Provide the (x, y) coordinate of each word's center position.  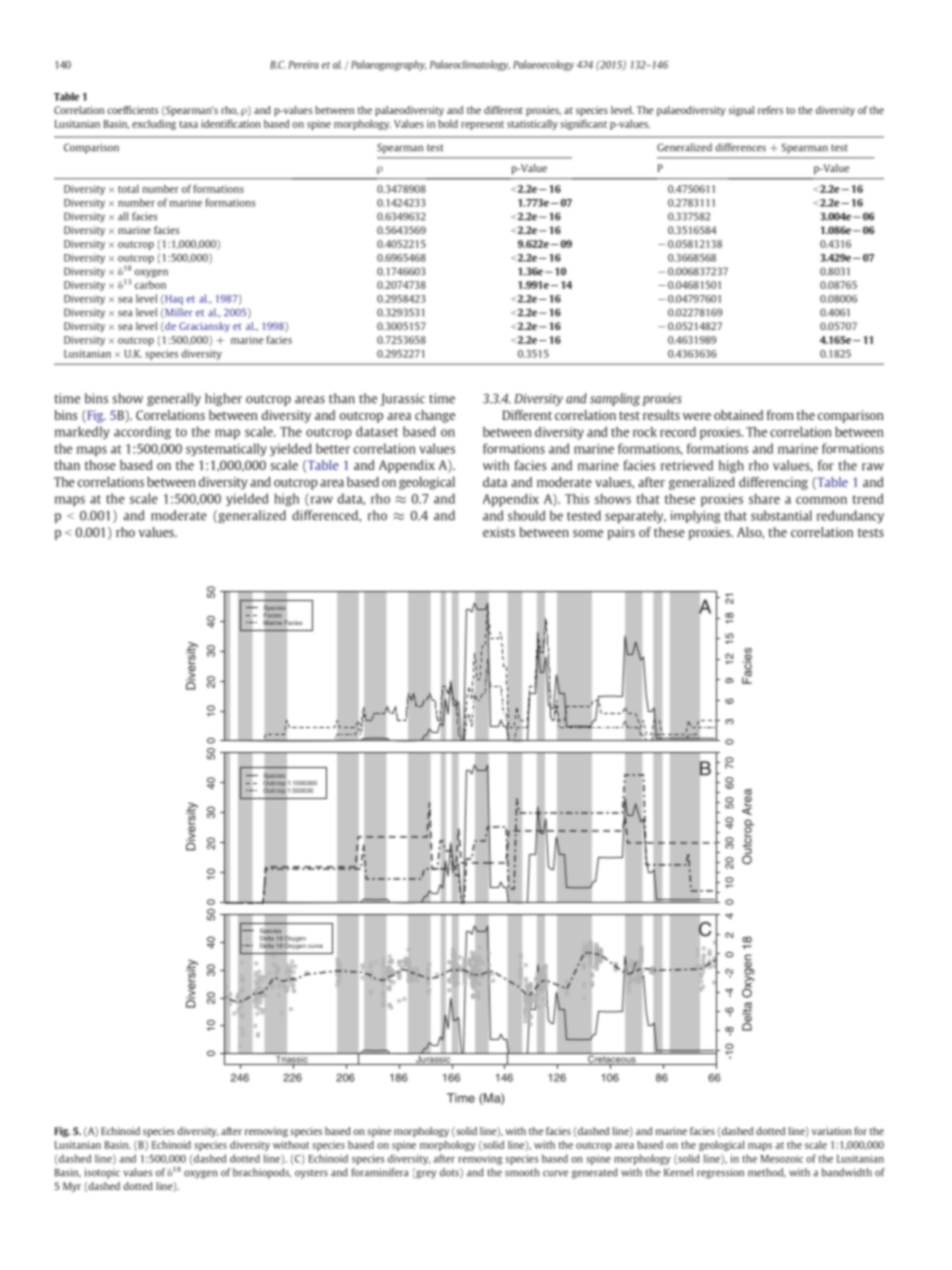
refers (770, 110)
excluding (154, 125)
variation (832, 1131)
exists (499, 532)
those (100, 465)
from (780, 415)
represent (482, 125)
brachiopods (262, 1173)
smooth (522, 1172)
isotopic (102, 1173)
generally (174, 399)
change (435, 416)
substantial (781, 515)
